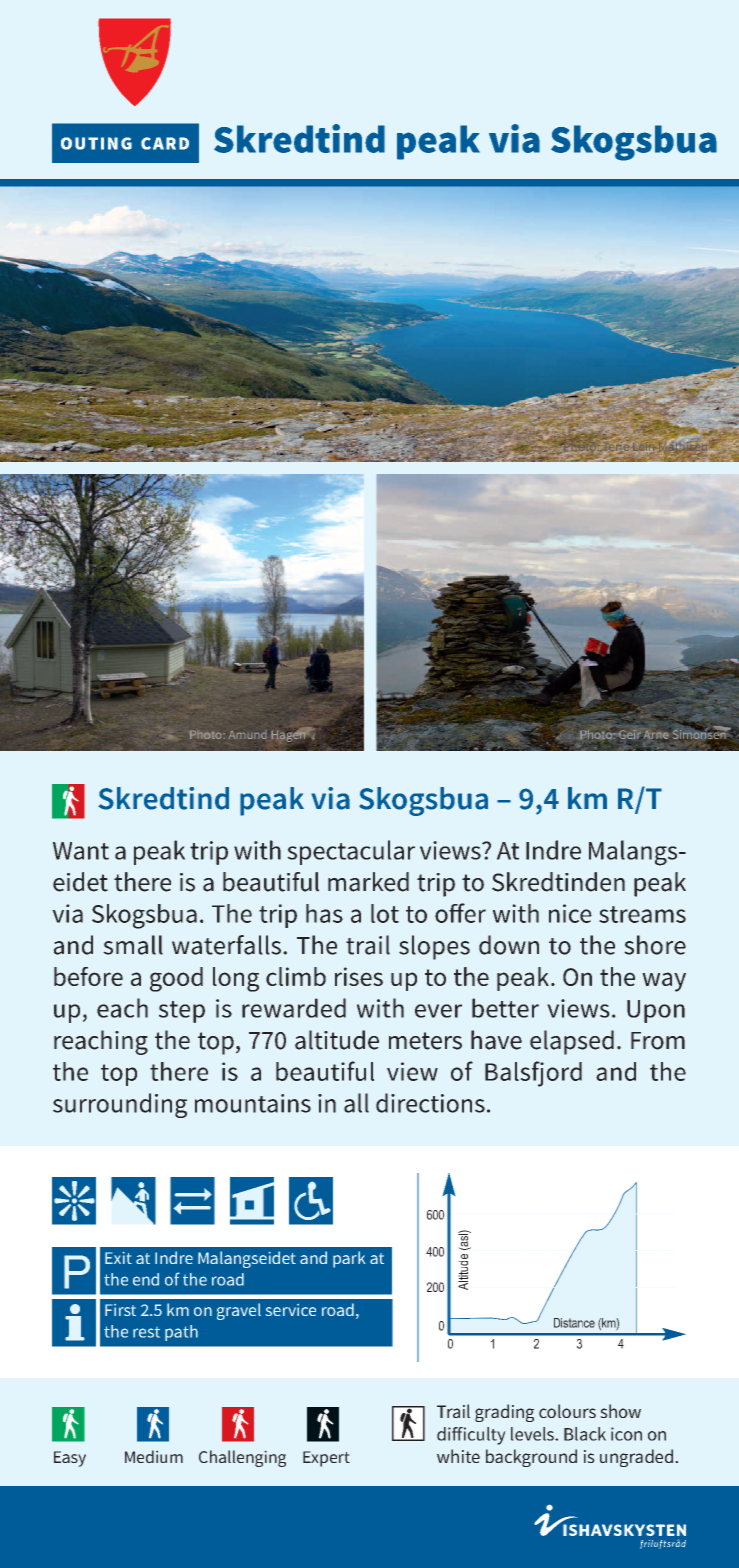  Describe the element at coordinates (326, 1459) in the document. I see `Expert` at that location.
